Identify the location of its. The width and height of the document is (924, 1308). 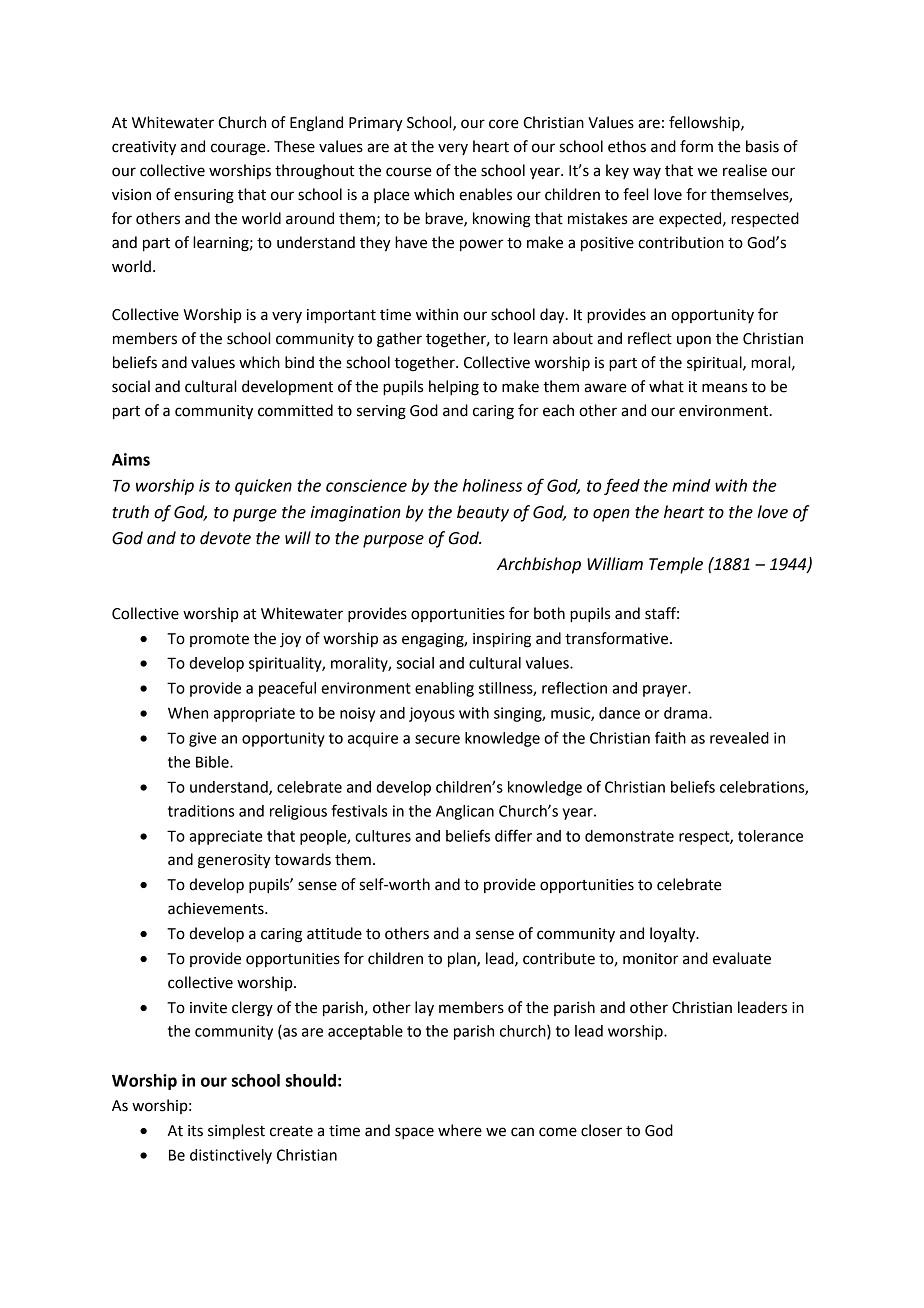
(195, 1131).
